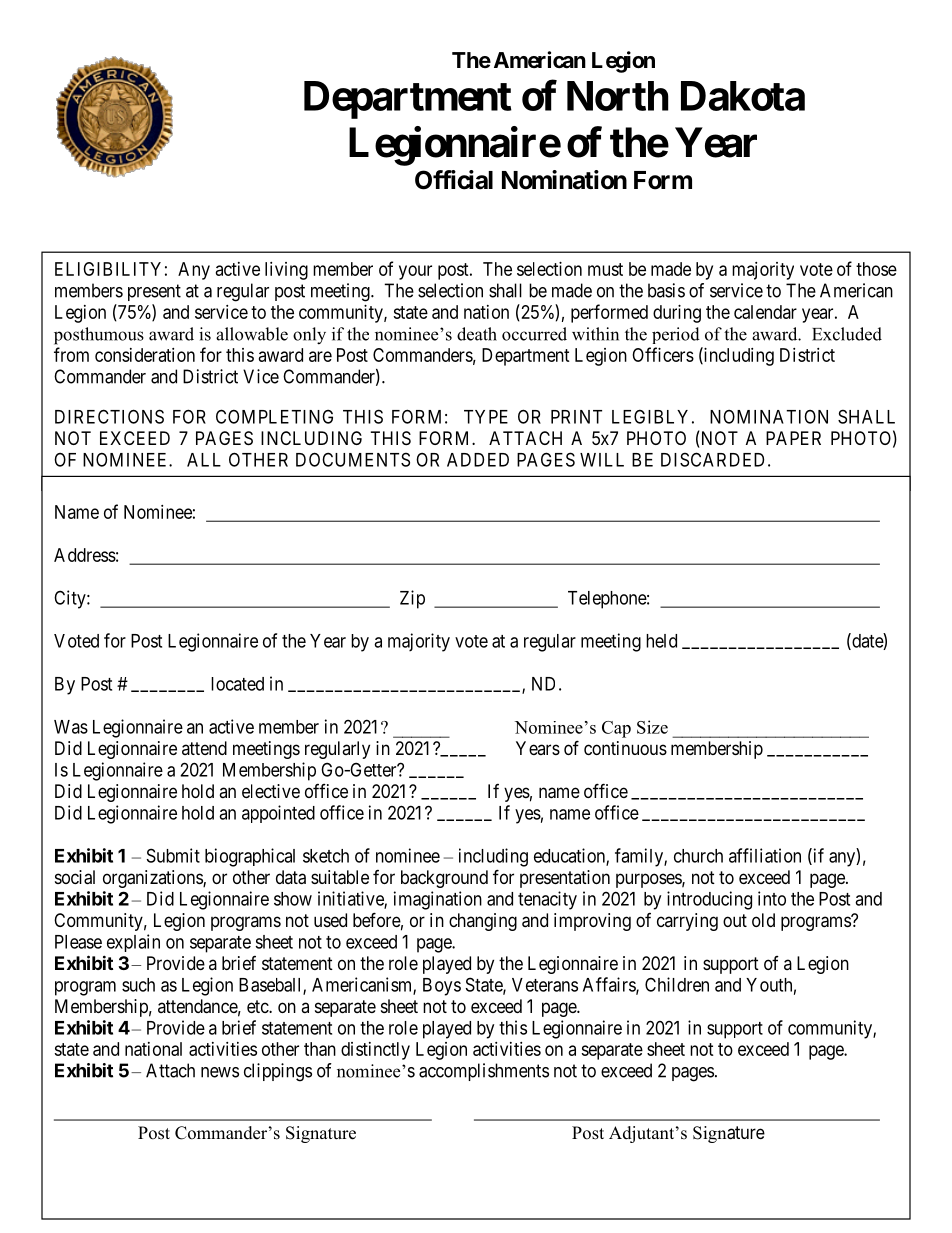 The height and width of the image is (1233, 952). Describe the element at coordinates (661, 641) in the image. I see `held` at that location.
